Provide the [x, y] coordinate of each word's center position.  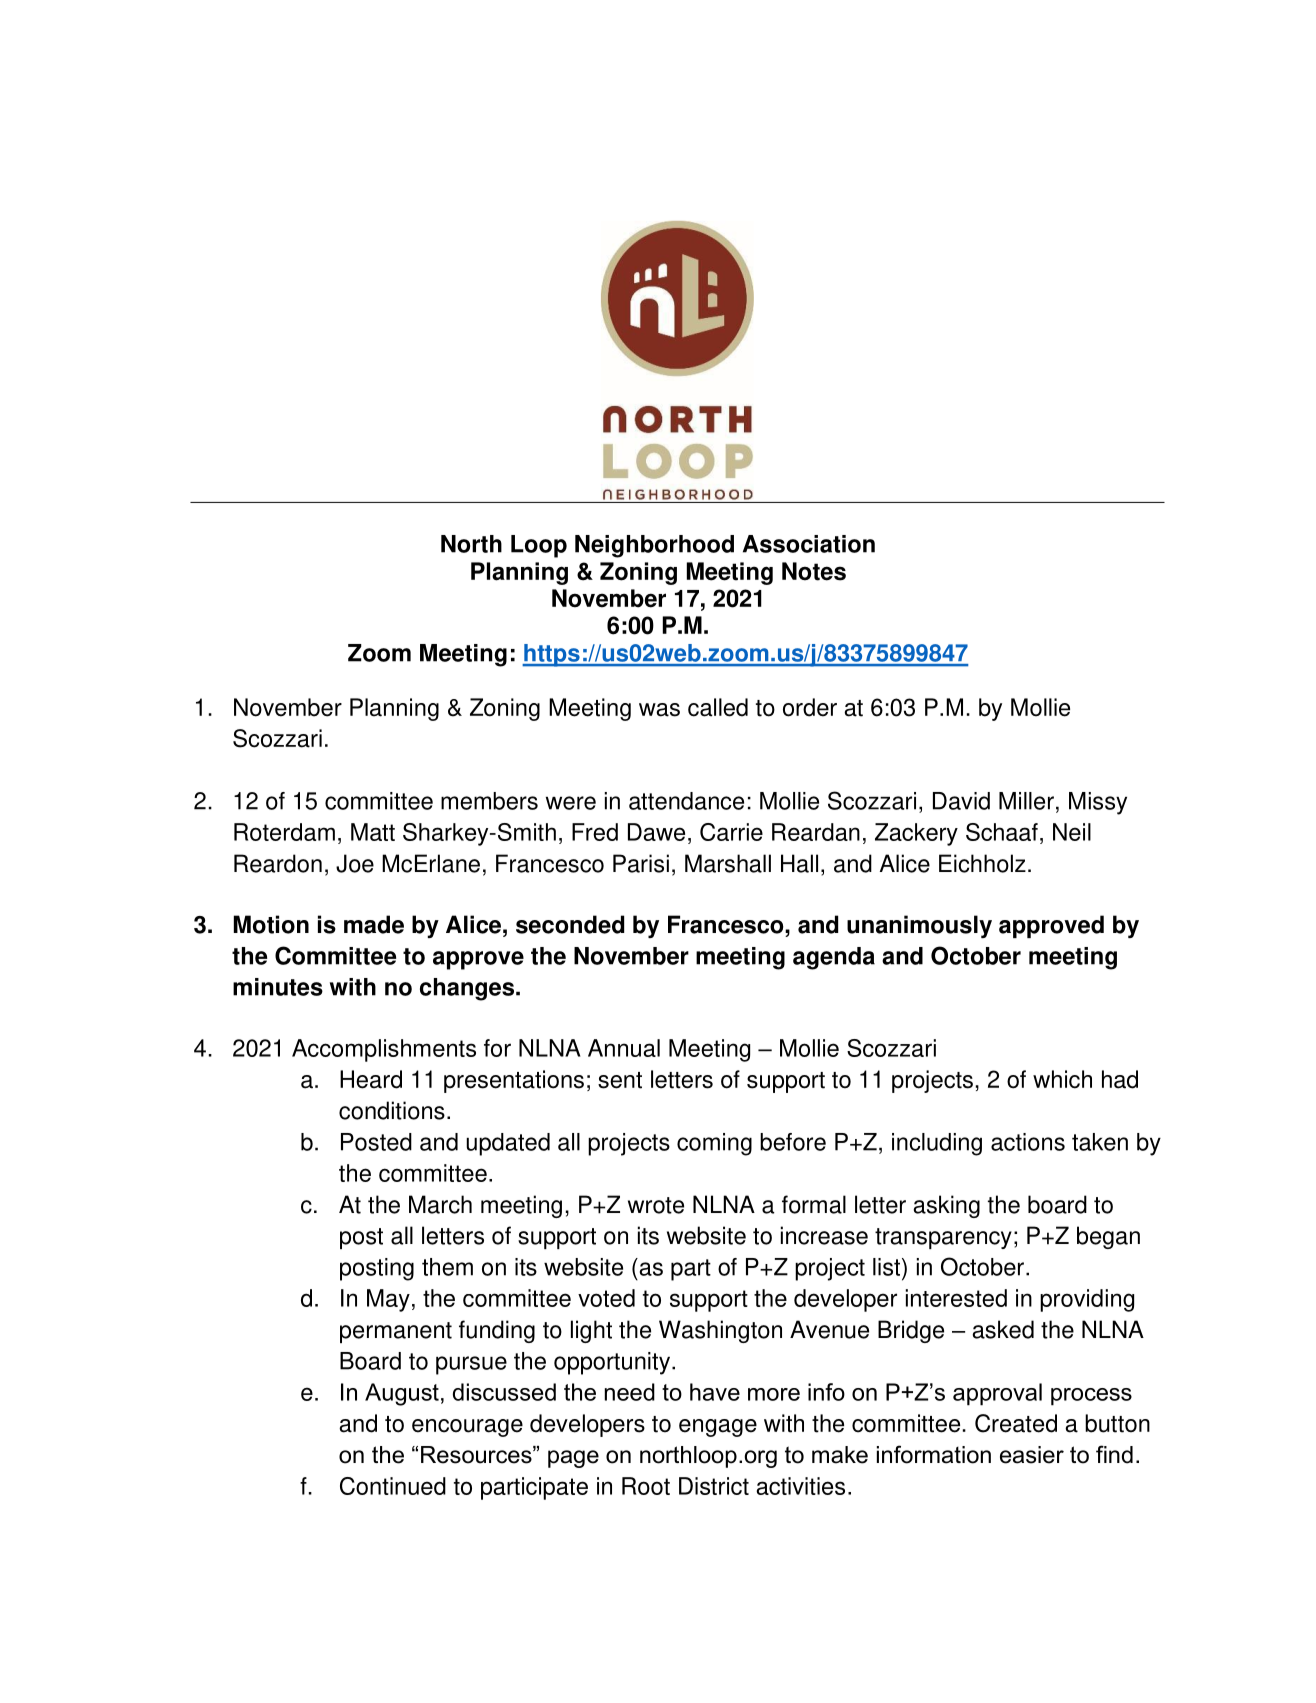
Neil [1072, 832]
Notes [814, 571]
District [714, 1486]
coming [714, 1144]
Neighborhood [654, 546]
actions [1028, 1142]
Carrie [731, 832]
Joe [355, 863]
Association [809, 544]
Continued [393, 1486]
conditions [392, 1110]
